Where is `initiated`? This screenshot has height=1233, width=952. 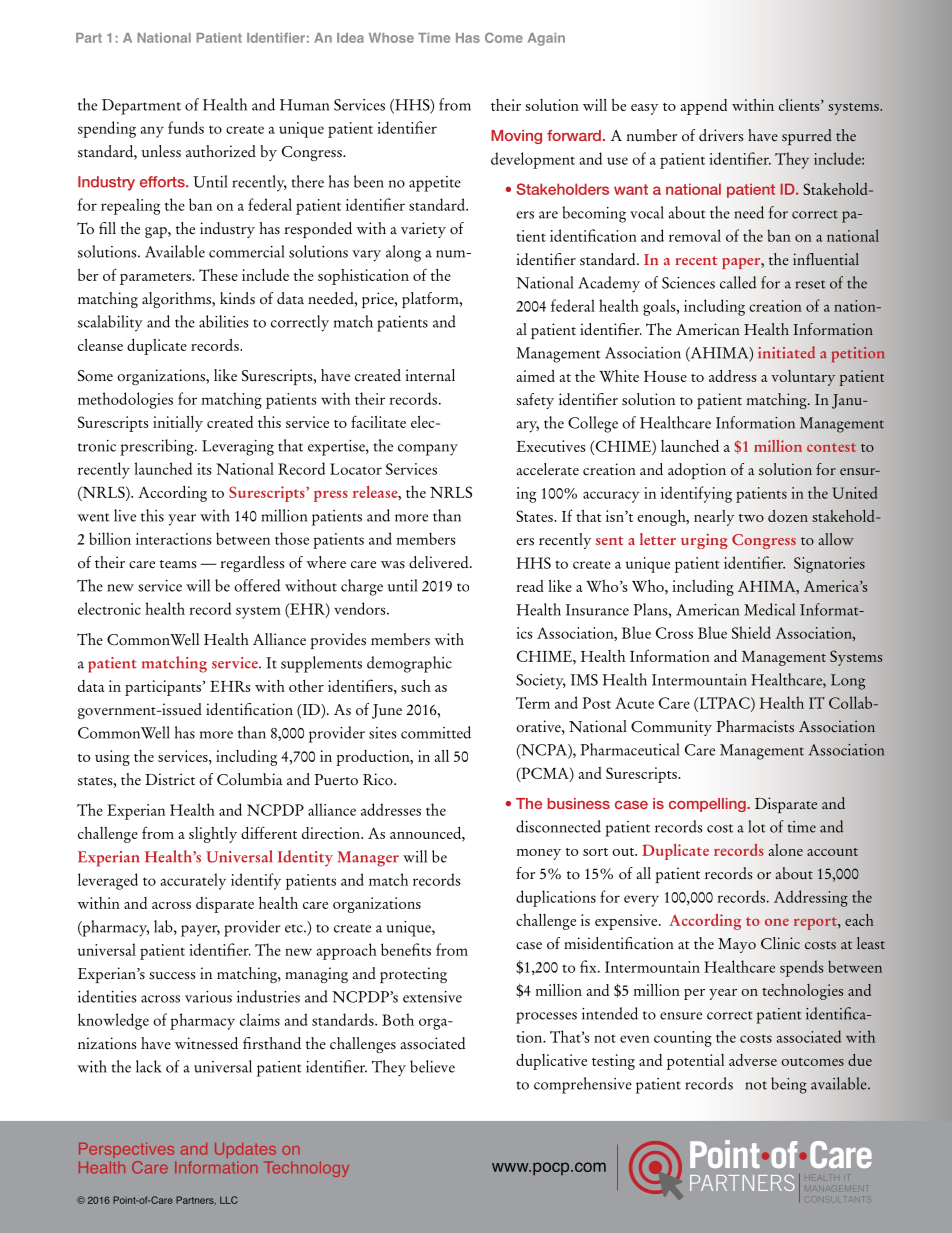
initiated is located at coordinates (786, 352).
